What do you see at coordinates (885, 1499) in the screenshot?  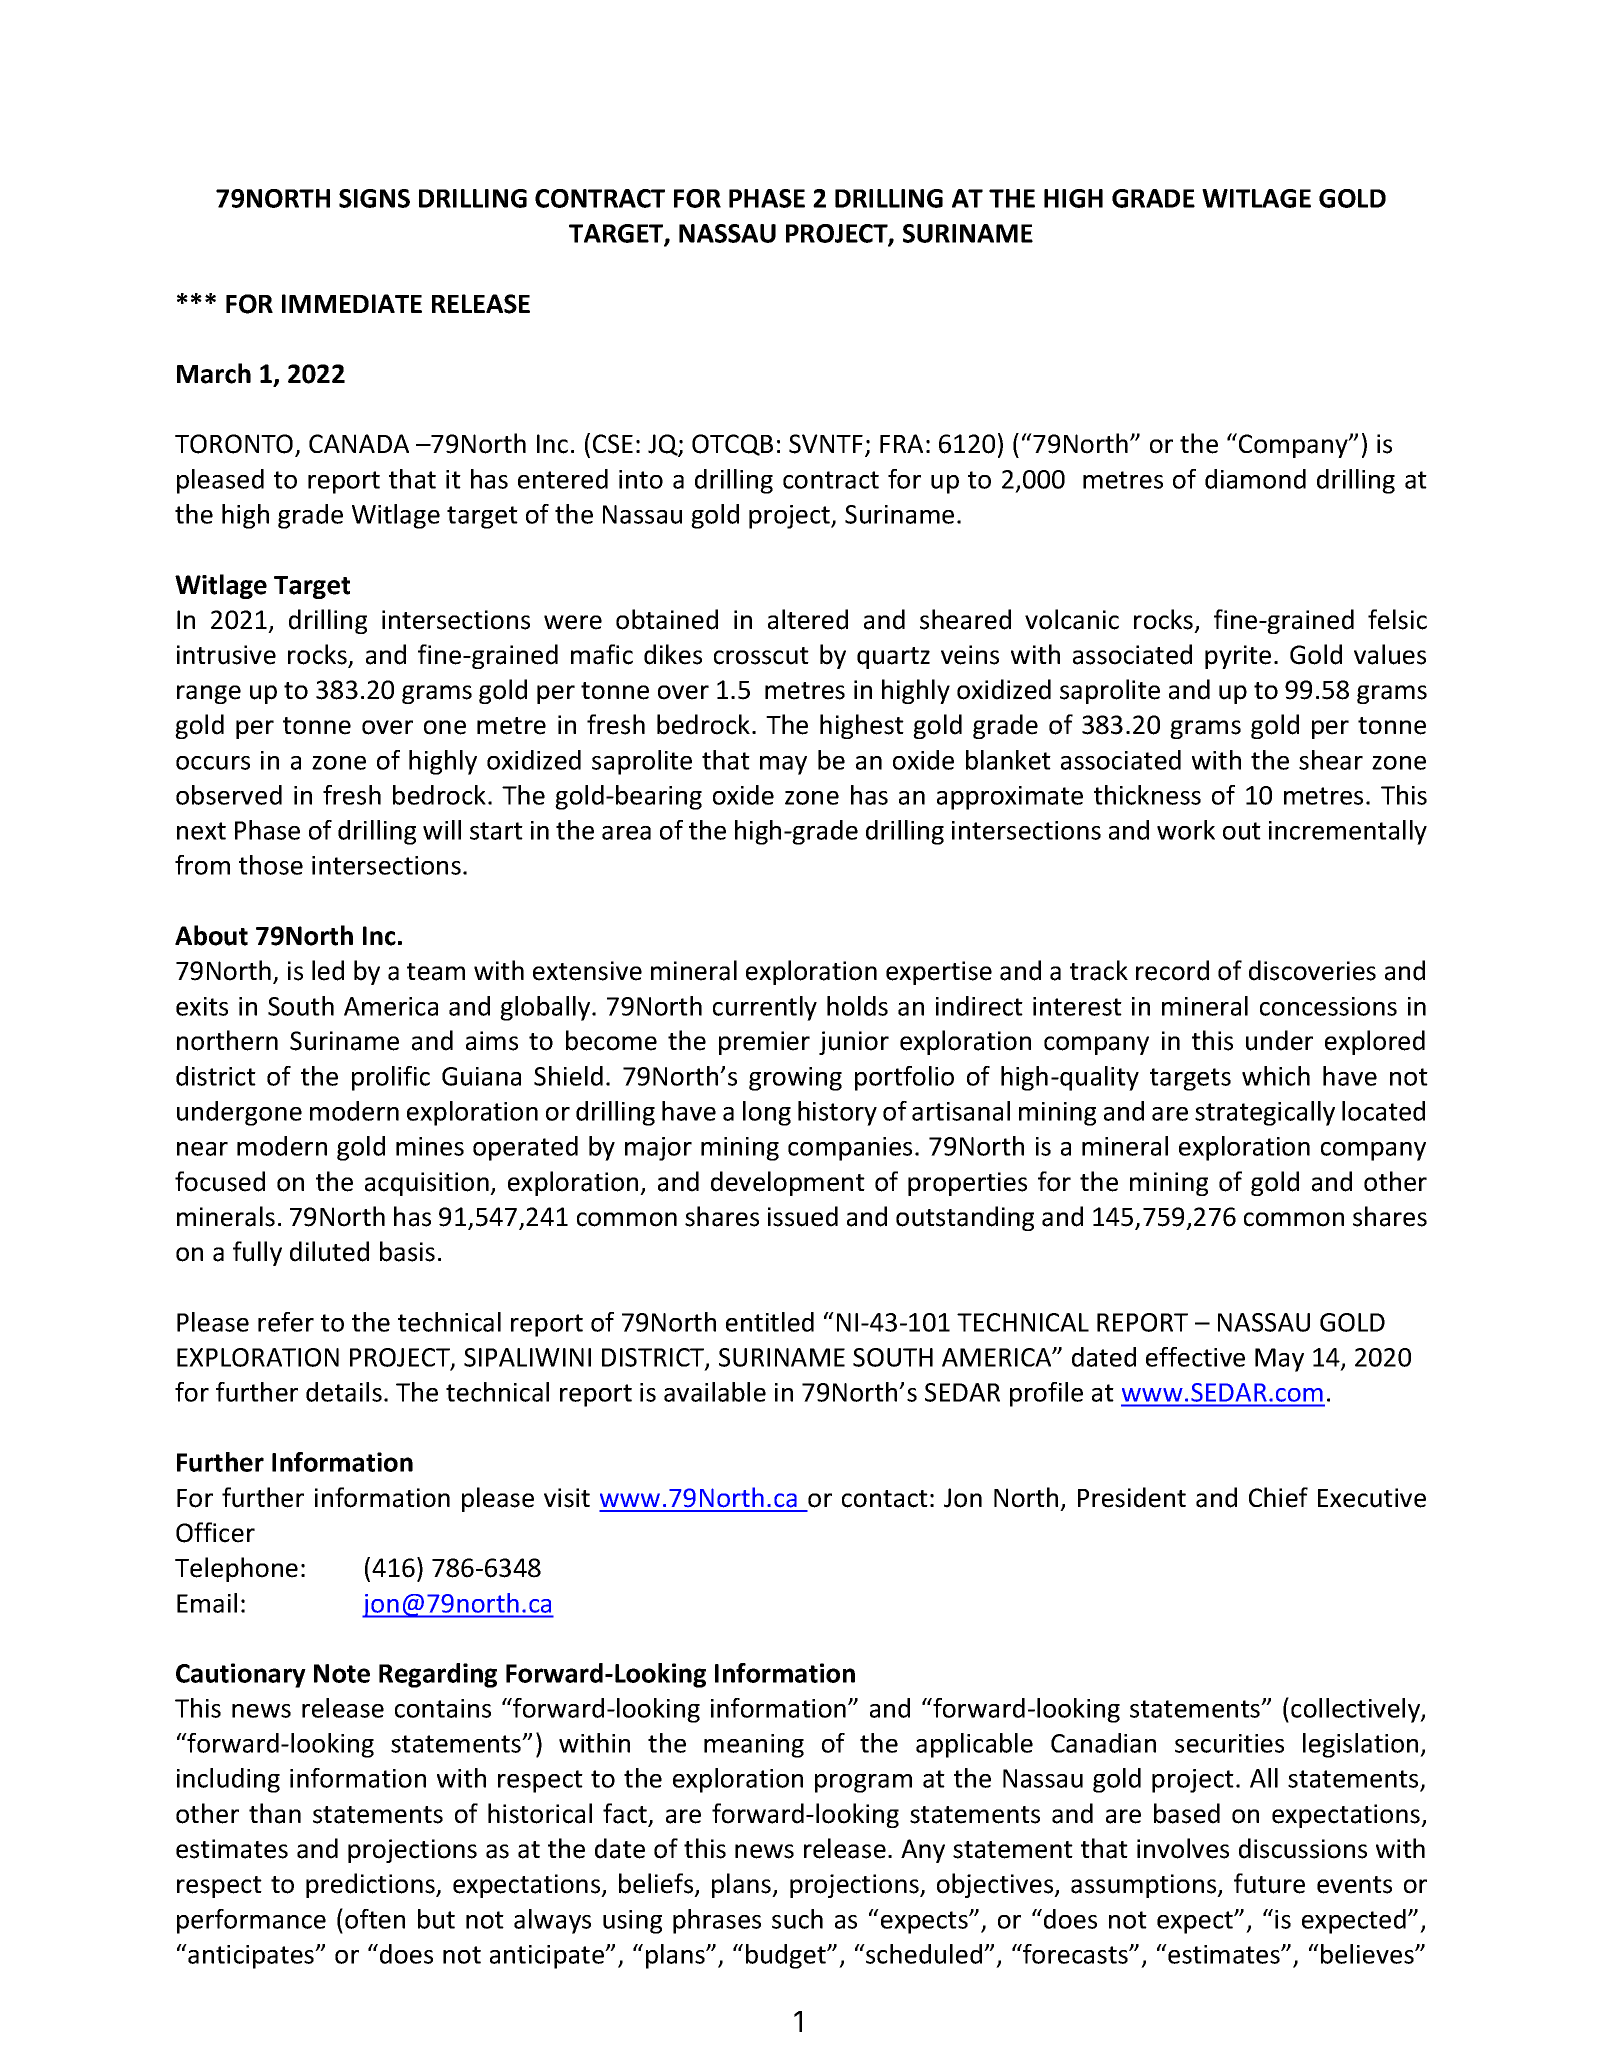 I see `contact` at bounding box center [885, 1499].
